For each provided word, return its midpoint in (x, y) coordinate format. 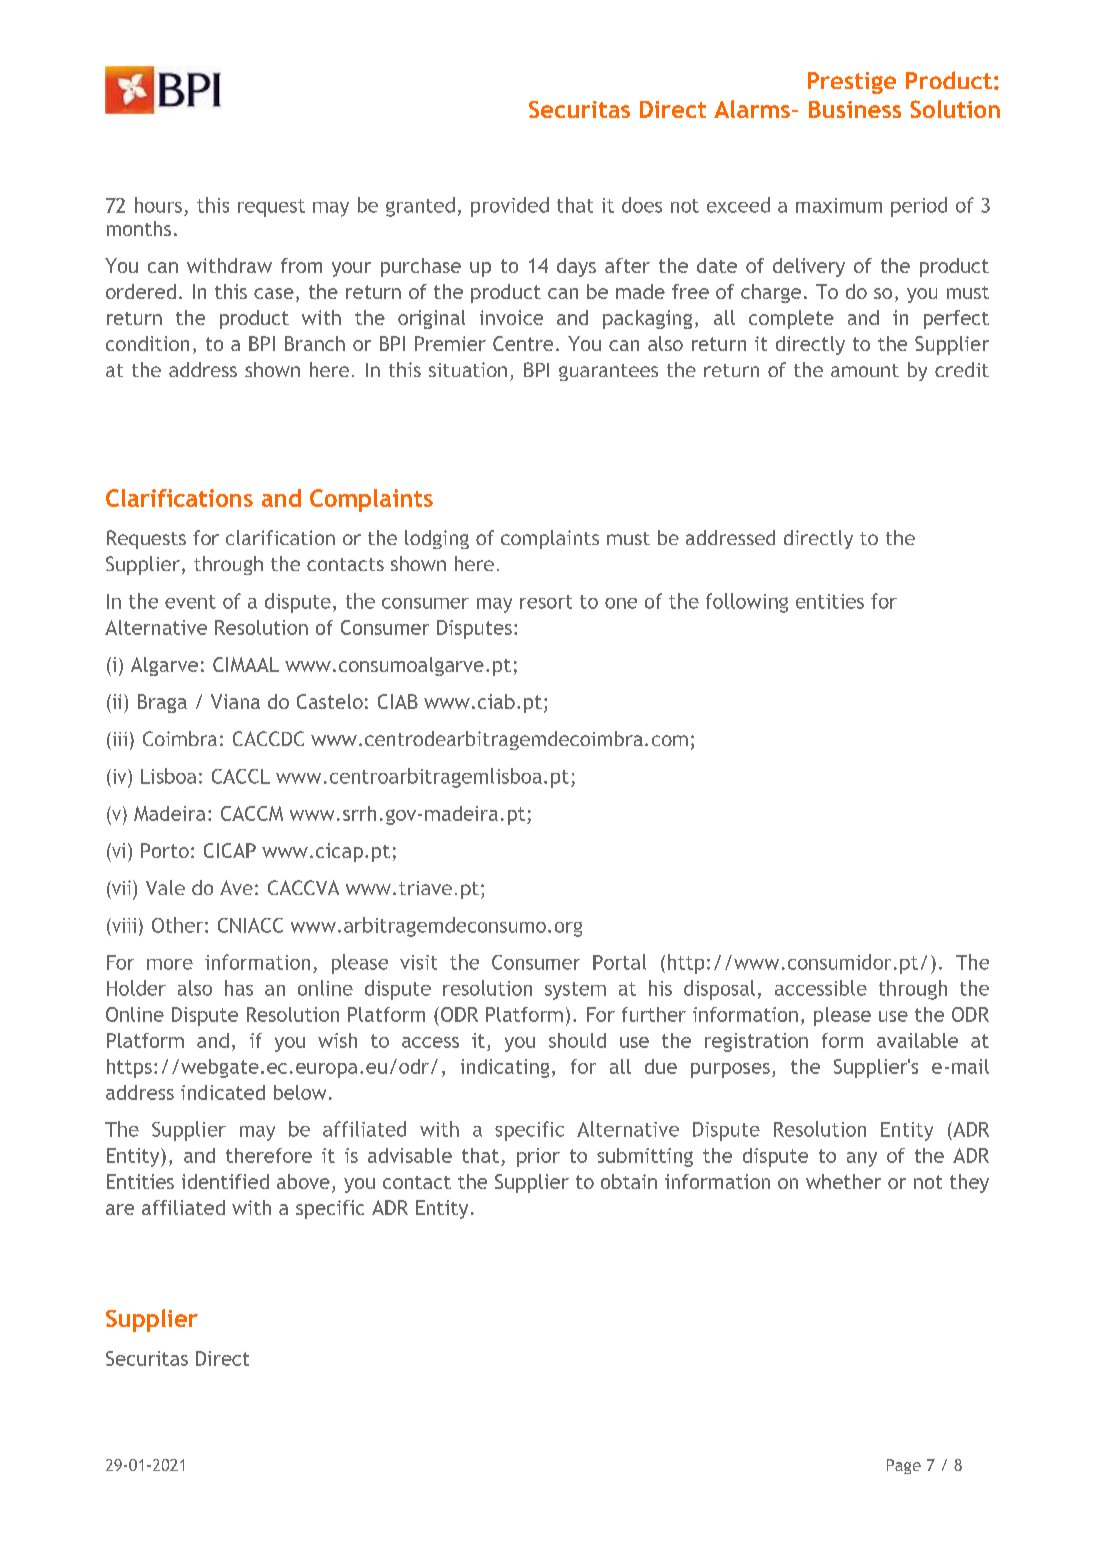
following (747, 603)
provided (510, 207)
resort (546, 602)
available (917, 1040)
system (575, 991)
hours (158, 205)
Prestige (852, 83)
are (120, 1209)
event (190, 602)
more (170, 964)
